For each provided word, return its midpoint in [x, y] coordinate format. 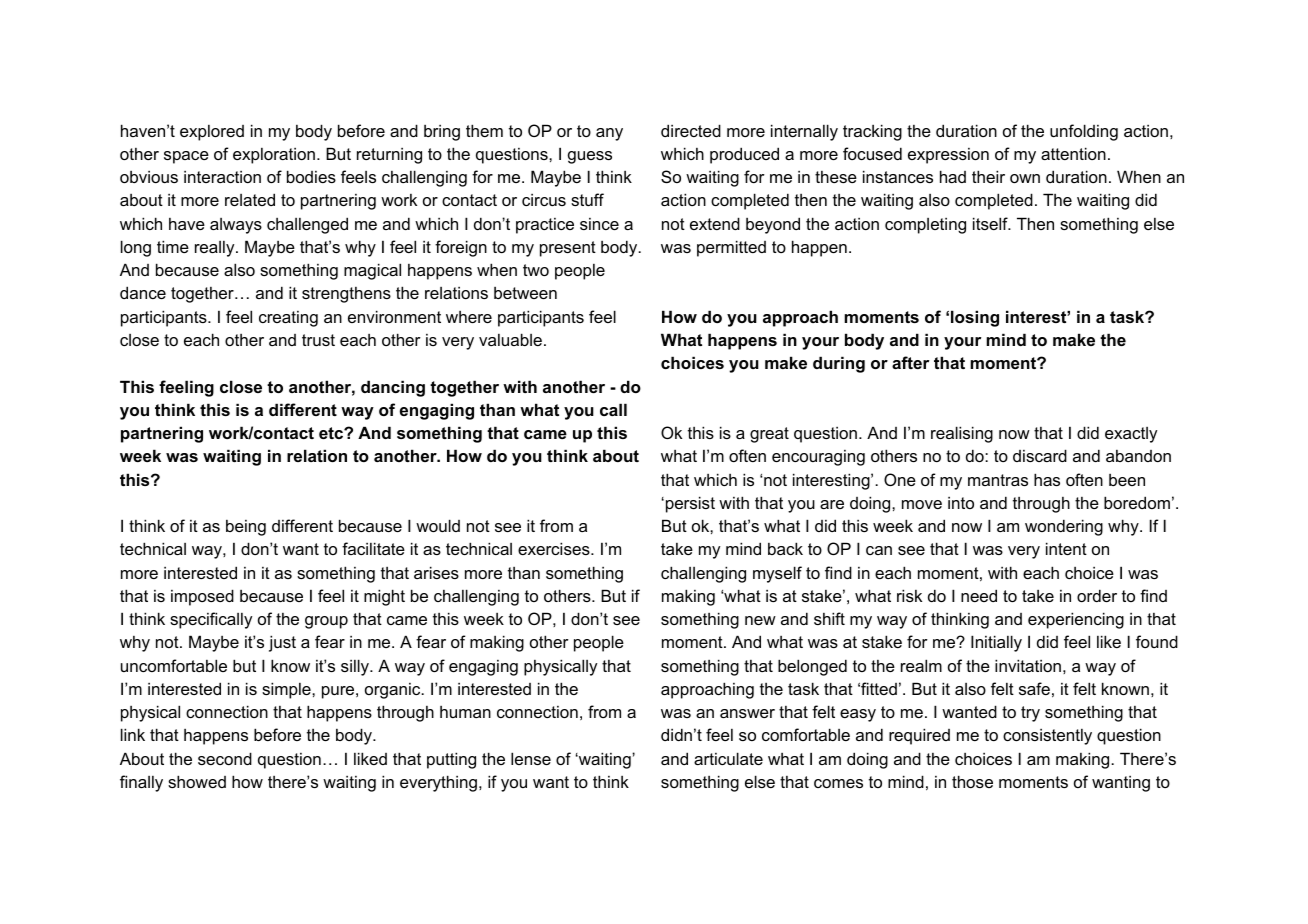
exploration [274, 156]
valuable [510, 339]
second [225, 758]
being [246, 528]
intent [1066, 548]
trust [318, 340]
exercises [555, 548]
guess [590, 157]
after [910, 362]
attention [1073, 153]
